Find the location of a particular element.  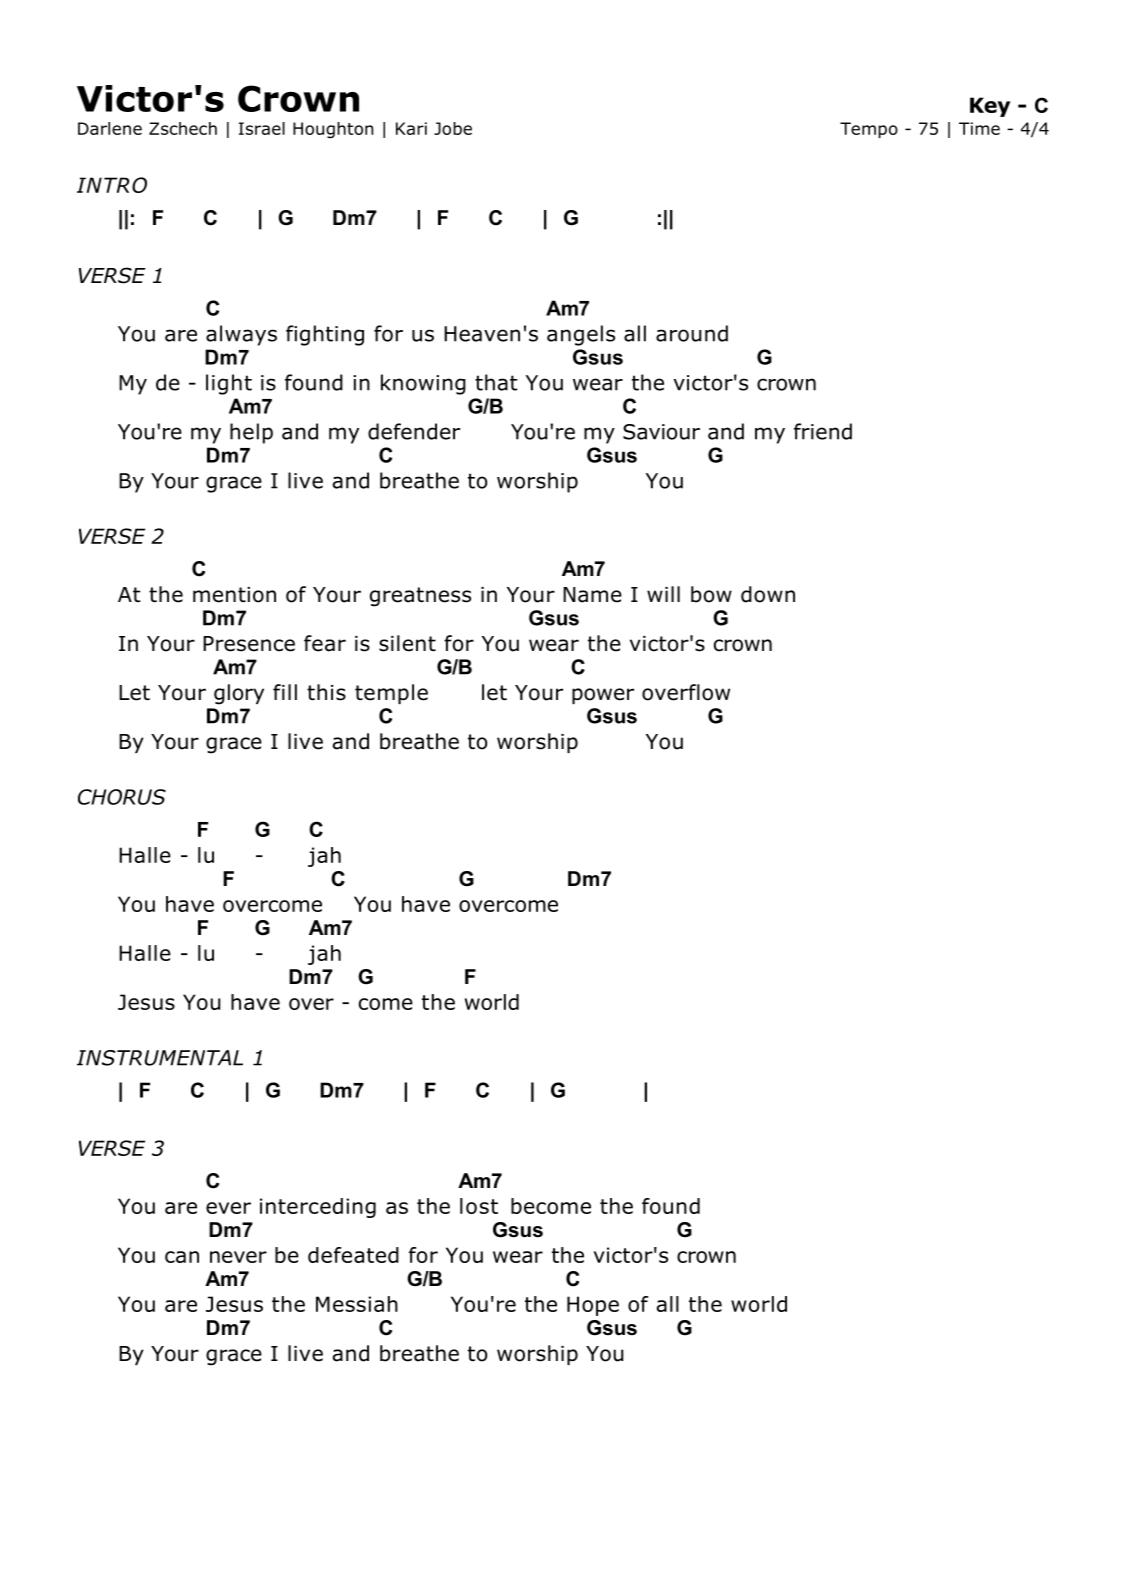

power is located at coordinates (603, 696).
